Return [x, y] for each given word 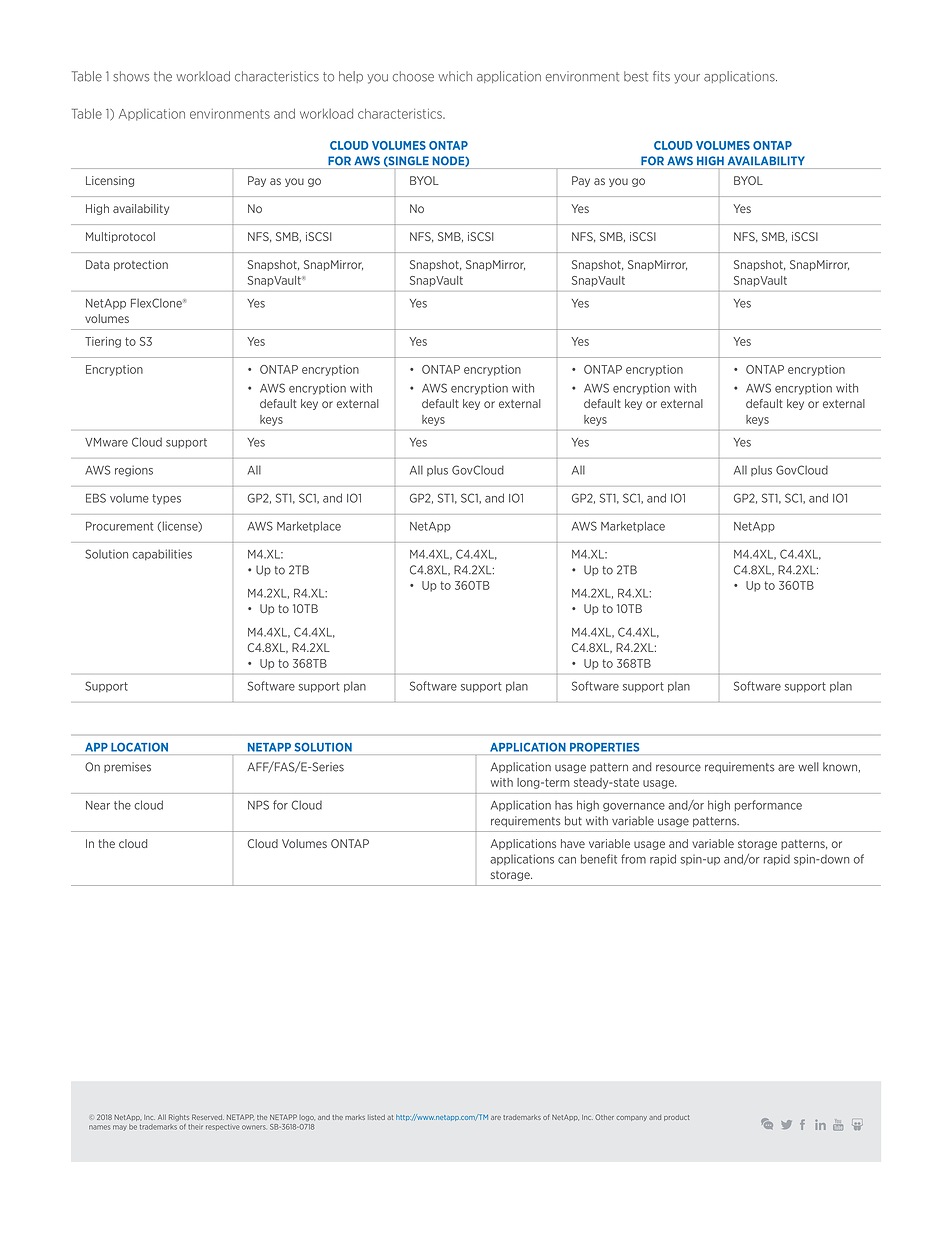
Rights [179, 1117]
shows [131, 76]
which [455, 76]
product [676, 1118]
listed [376, 1117]
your [687, 79]
